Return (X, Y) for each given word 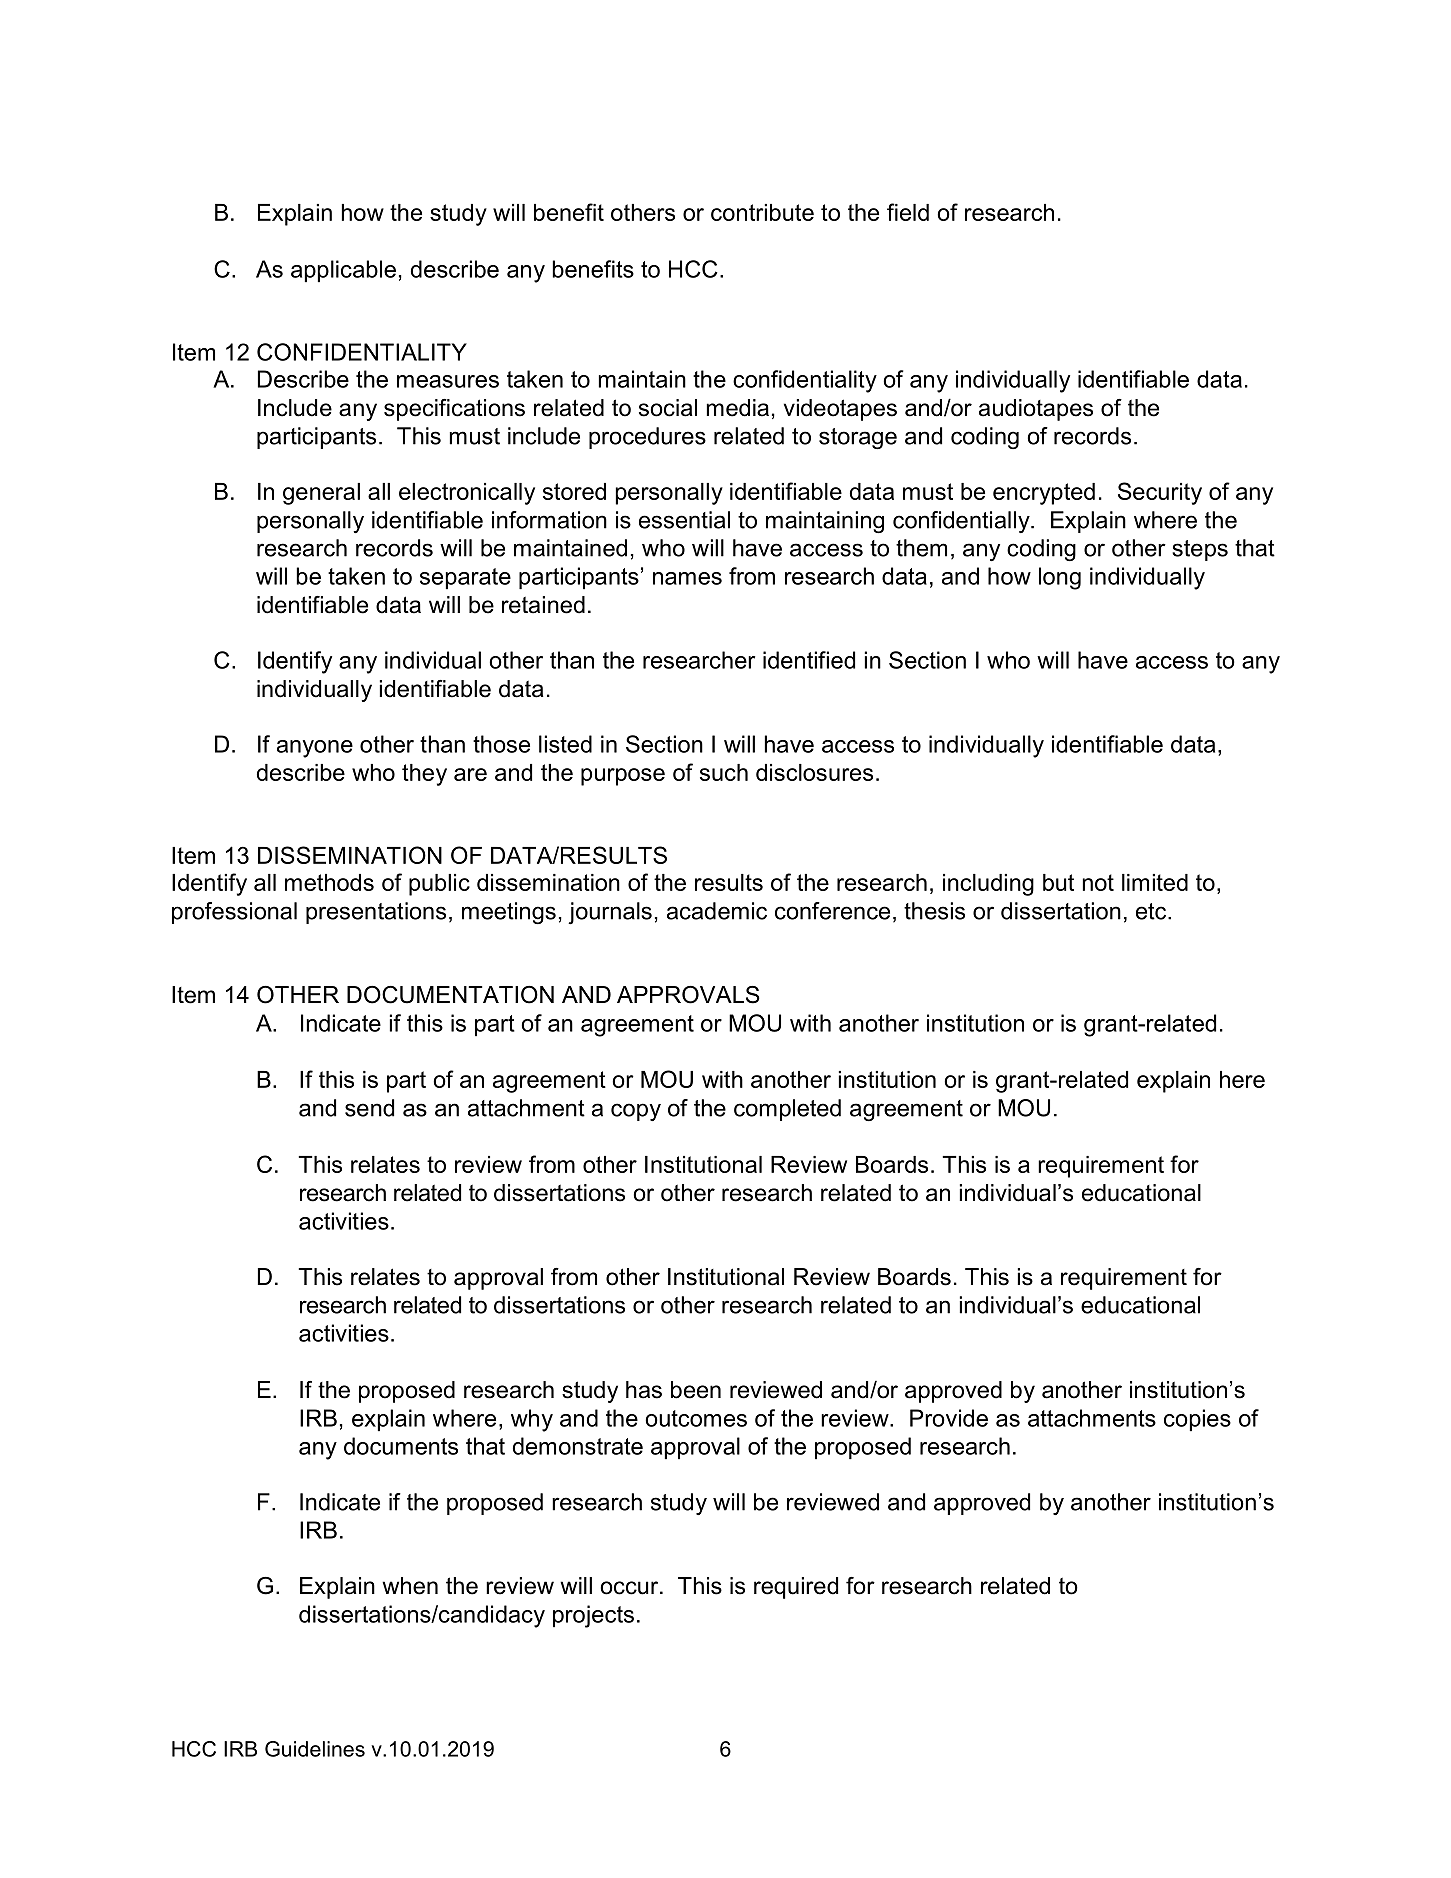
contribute (762, 212)
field (908, 212)
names (687, 578)
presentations (376, 913)
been (696, 1390)
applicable (343, 271)
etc (1152, 911)
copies (1197, 1420)
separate (465, 578)
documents (401, 1446)
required (796, 1588)
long (1060, 578)
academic (717, 911)
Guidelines (315, 1749)
